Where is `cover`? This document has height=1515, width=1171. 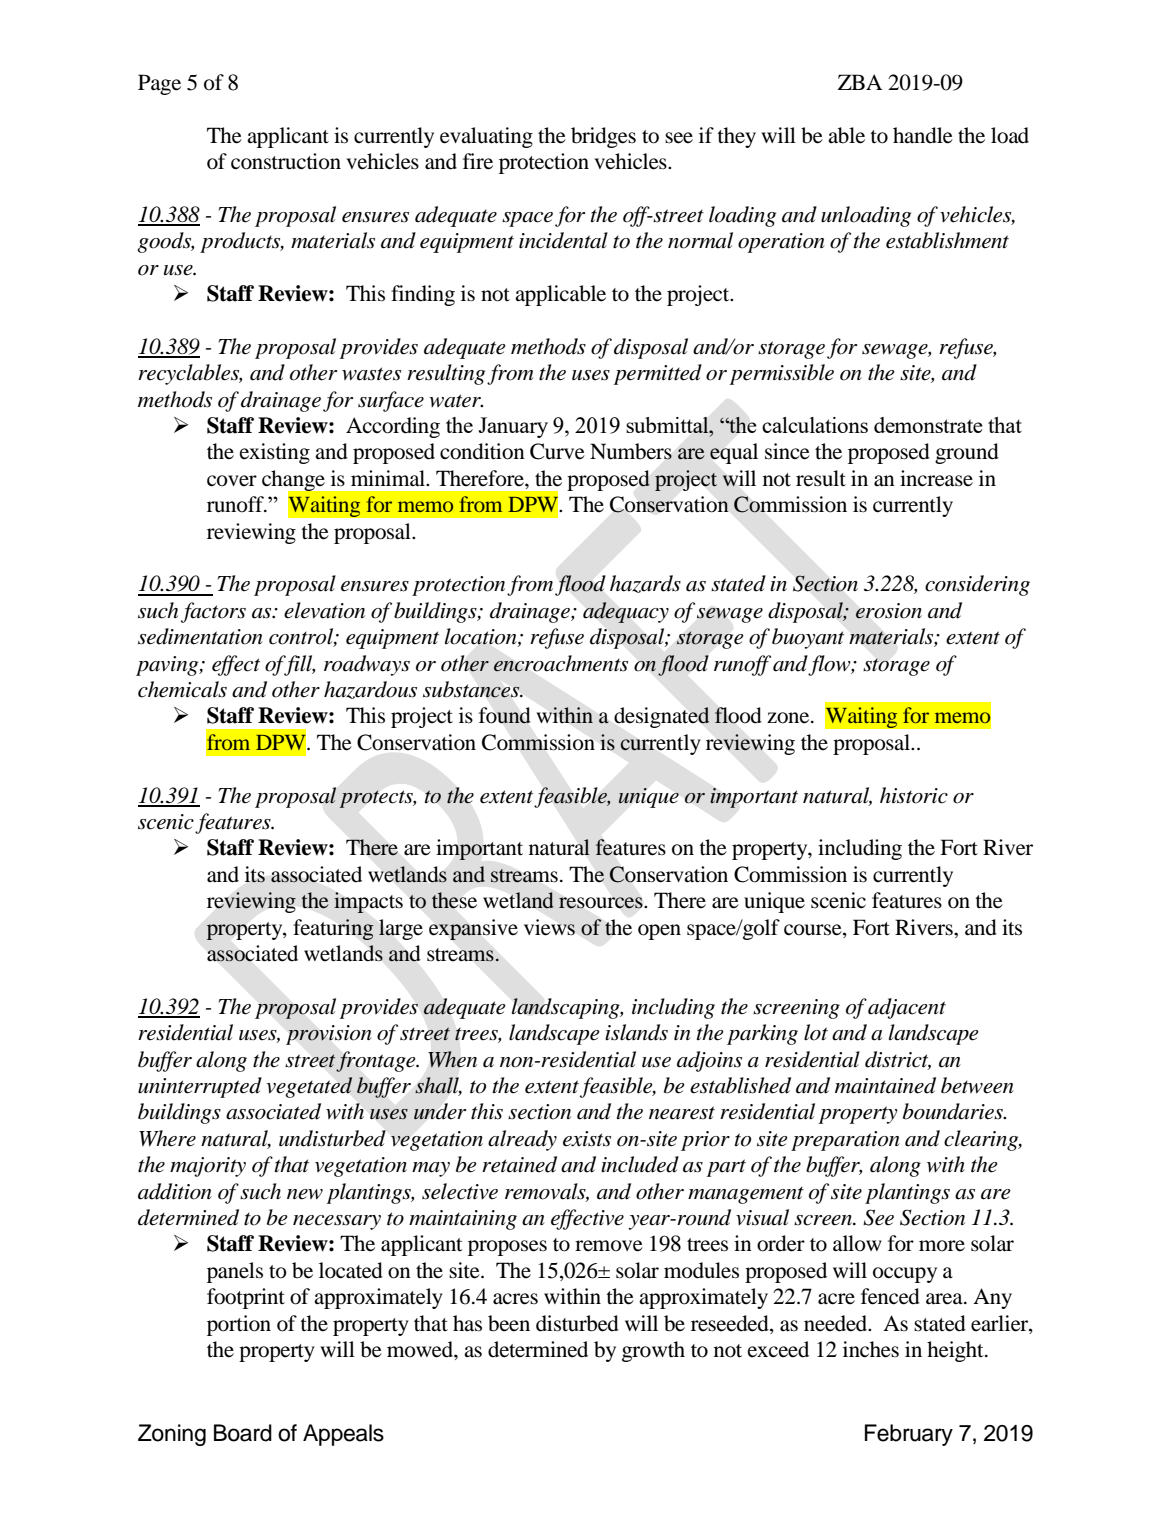
cover is located at coordinates (232, 481).
